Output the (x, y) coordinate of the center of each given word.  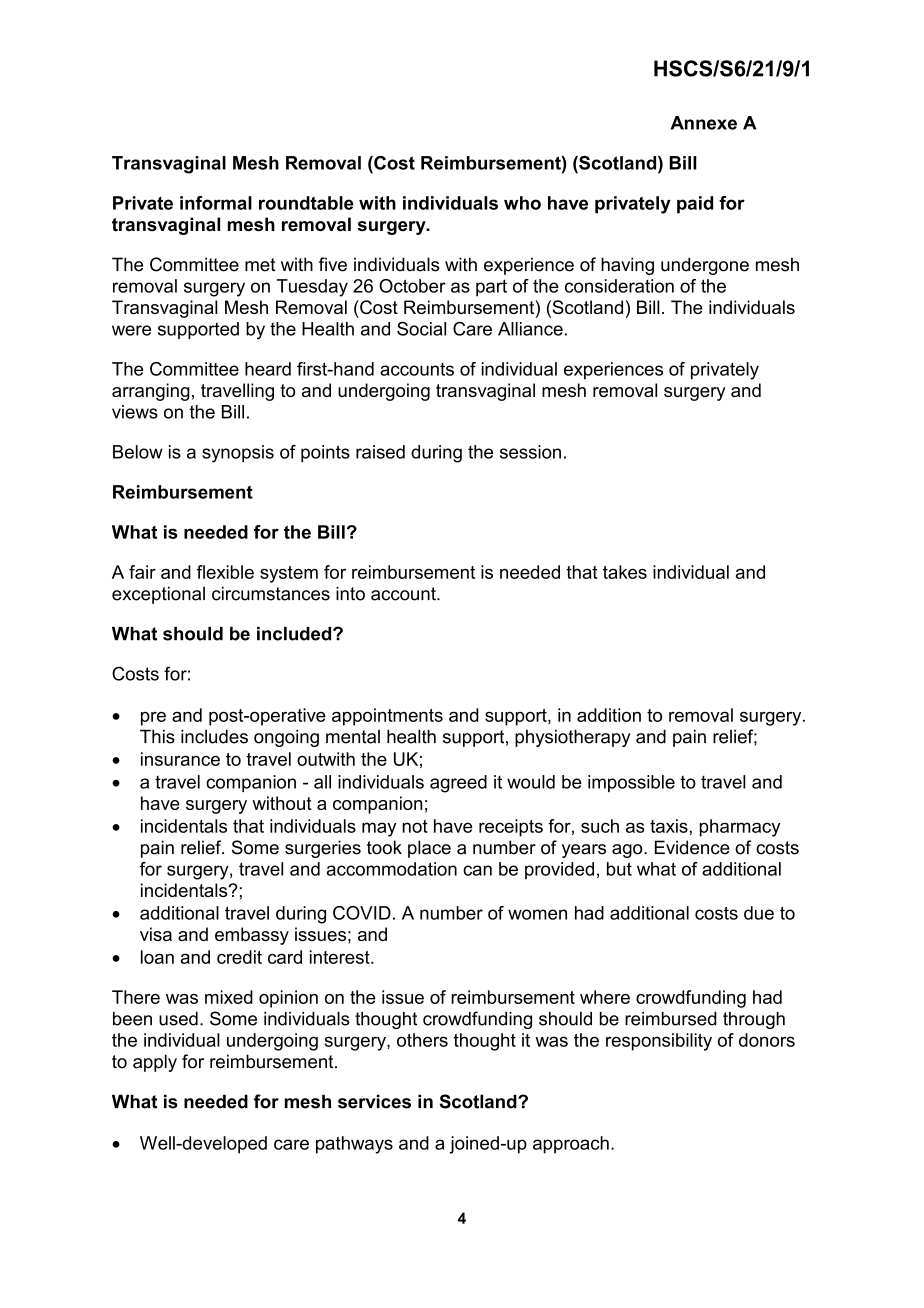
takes (625, 572)
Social (421, 329)
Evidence (692, 847)
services (374, 1101)
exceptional (158, 595)
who (522, 203)
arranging (151, 392)
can (477, 870)
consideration (619, 286)
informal (216, 203)
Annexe (704, 123)
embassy (252, 936)
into (350, 593)
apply (155, 1063)
